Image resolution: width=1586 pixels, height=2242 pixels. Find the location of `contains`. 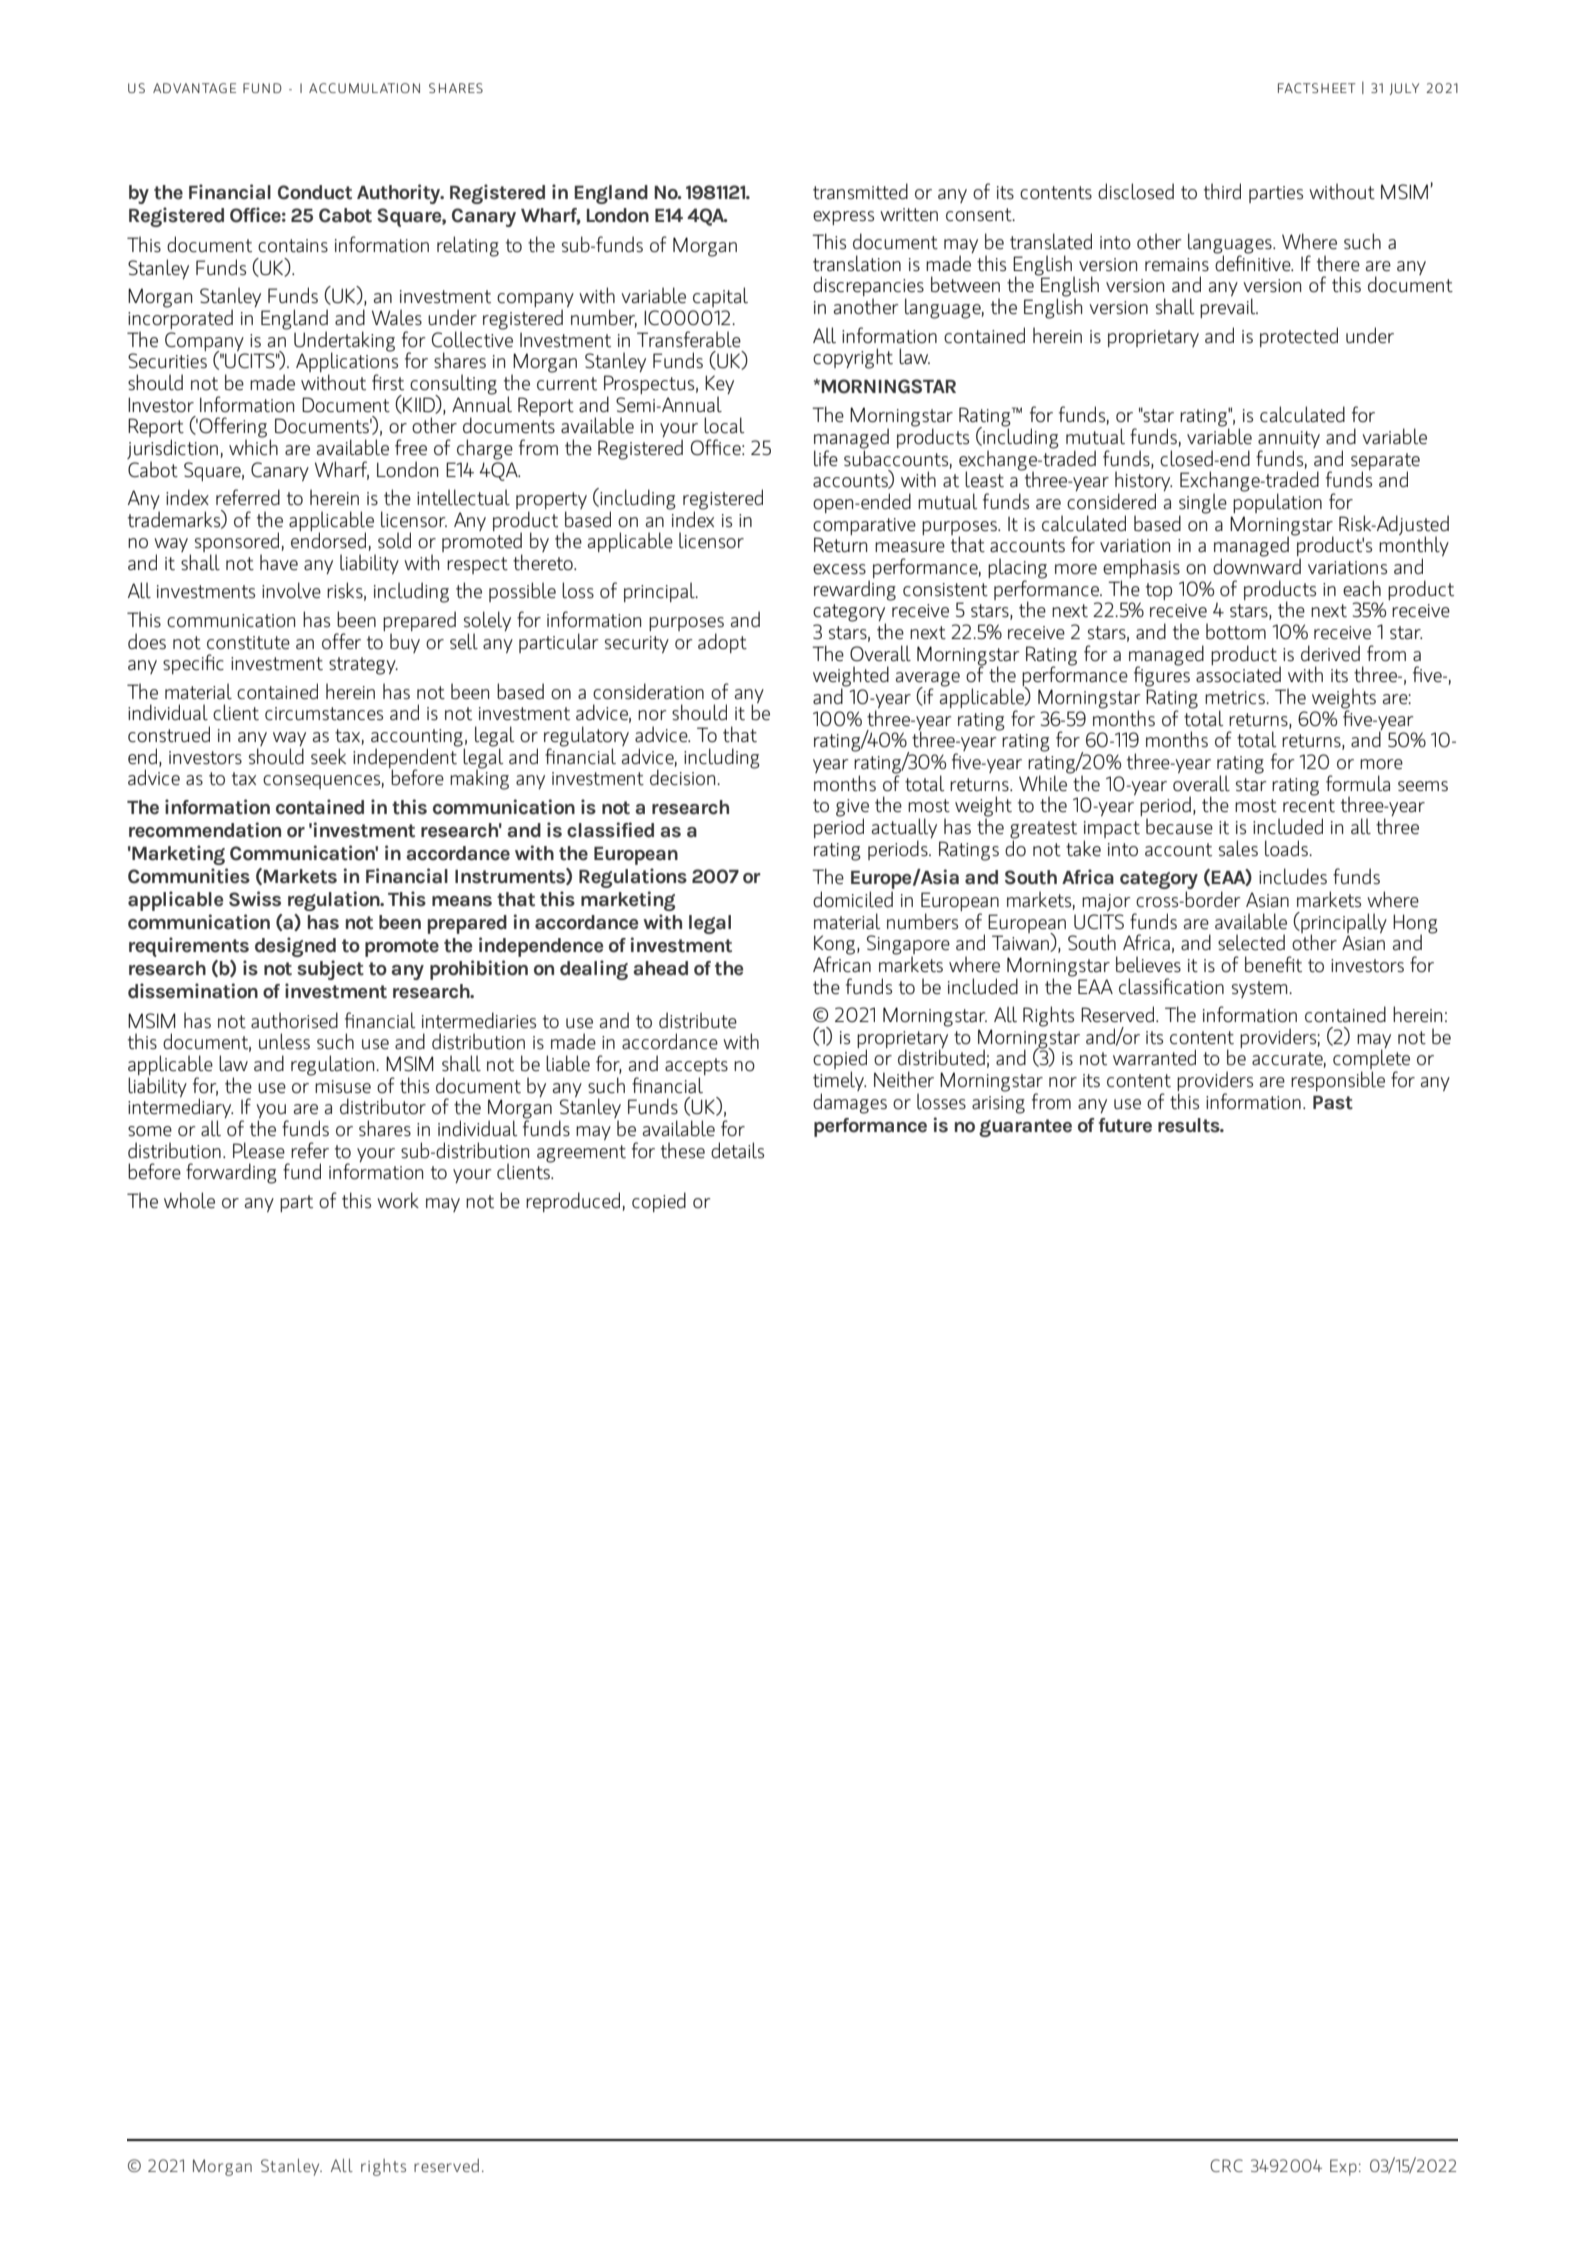

contains is located at coordinates (293, 246).
